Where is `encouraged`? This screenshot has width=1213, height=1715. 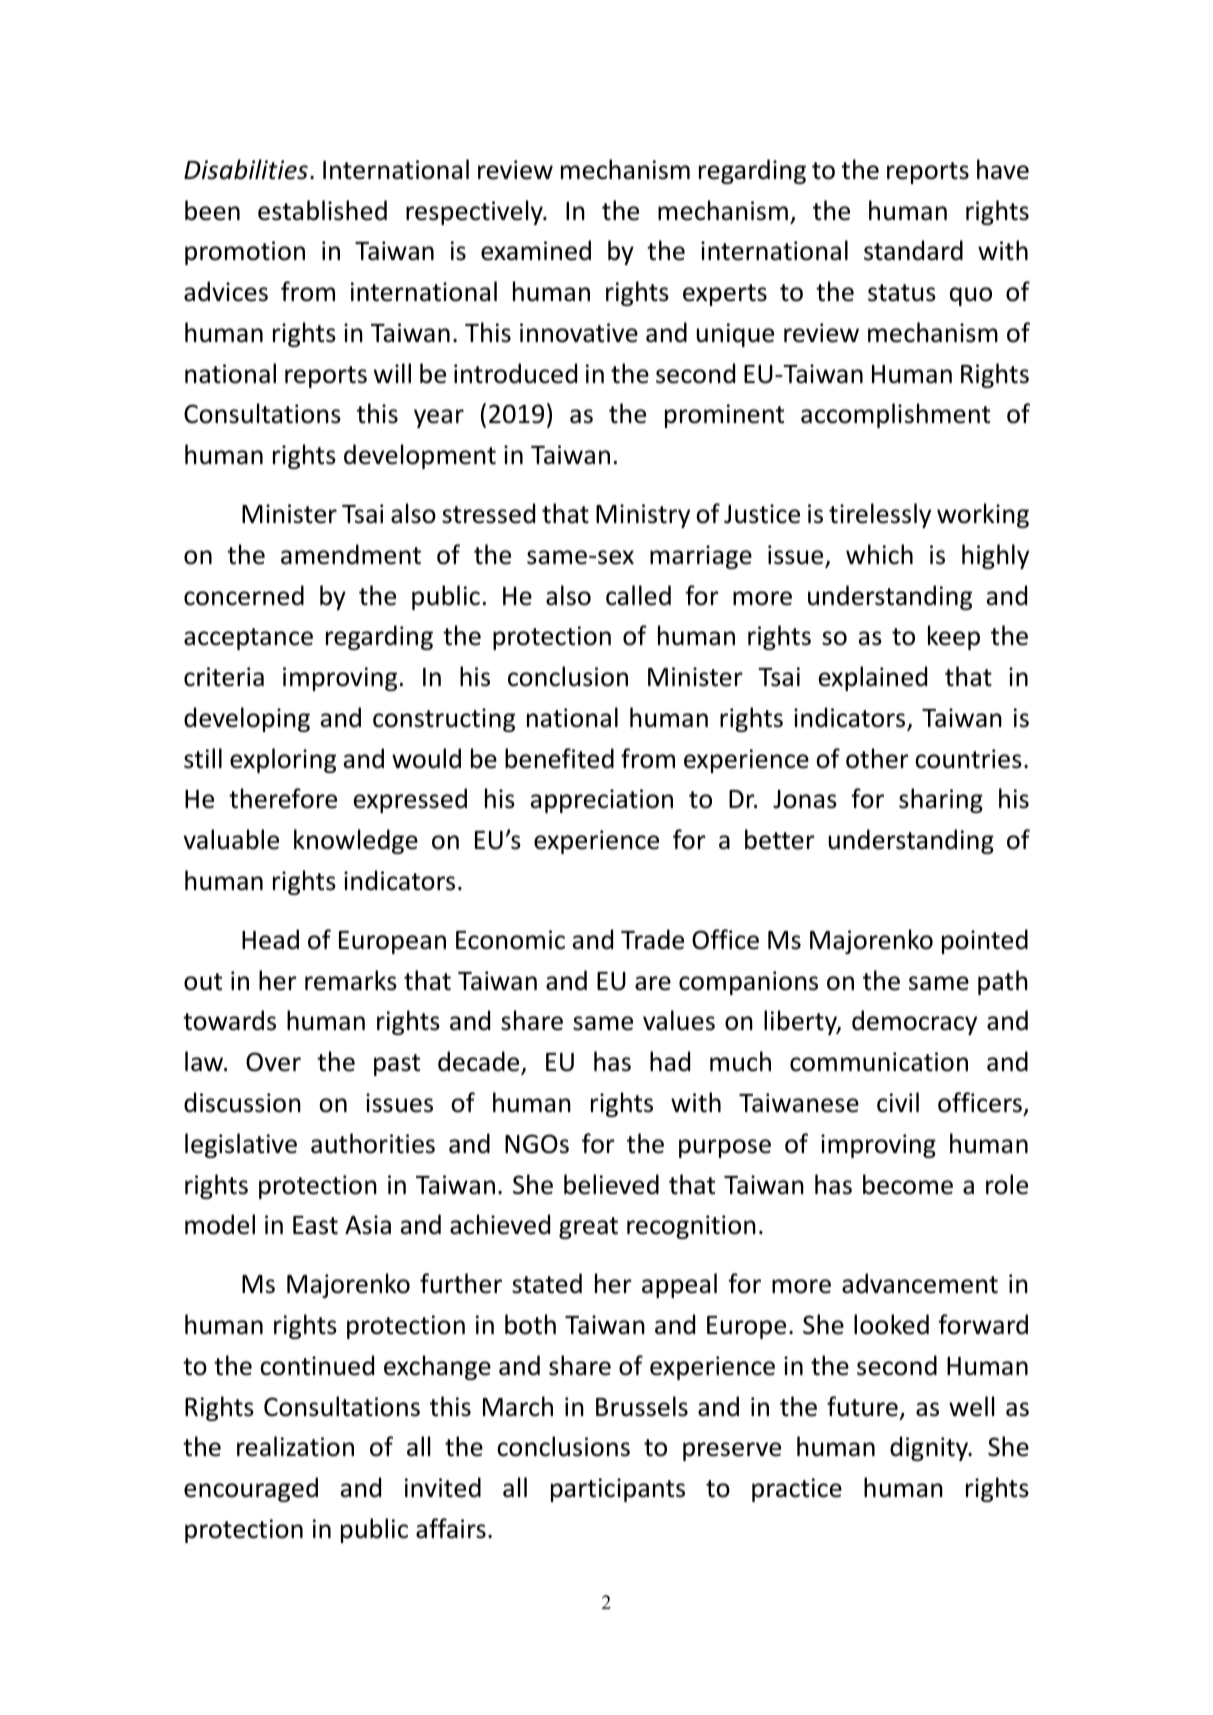
encouraged is located at coordinates (251, 1489).
